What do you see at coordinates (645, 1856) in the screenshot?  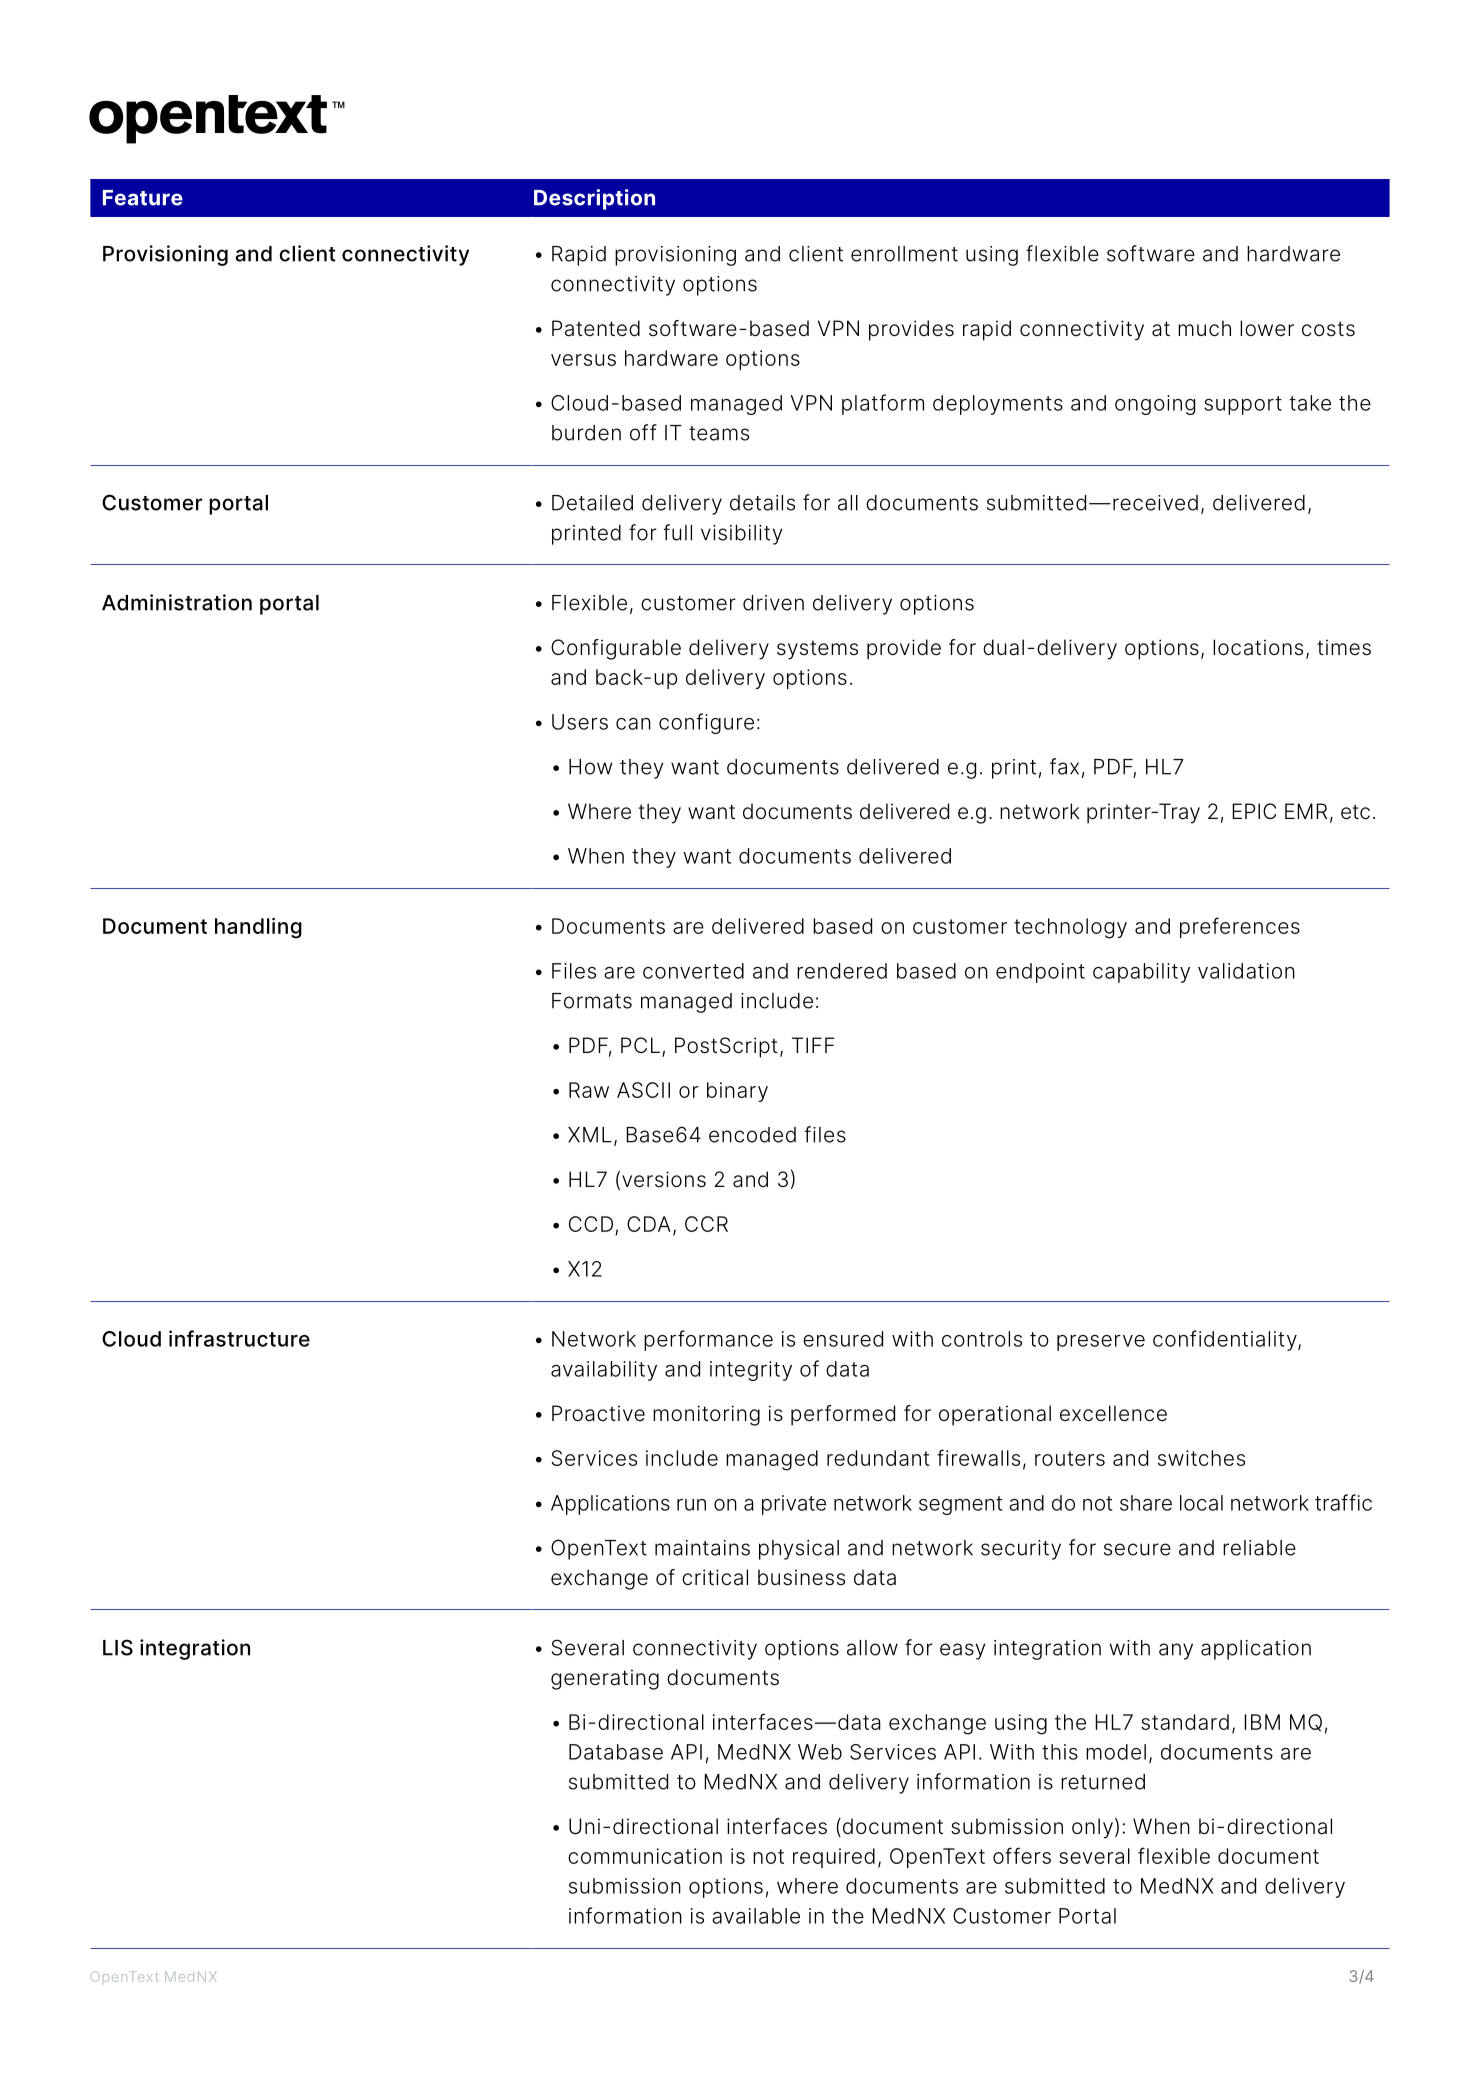 I see `communication` at bounding box center [645, 1856].
